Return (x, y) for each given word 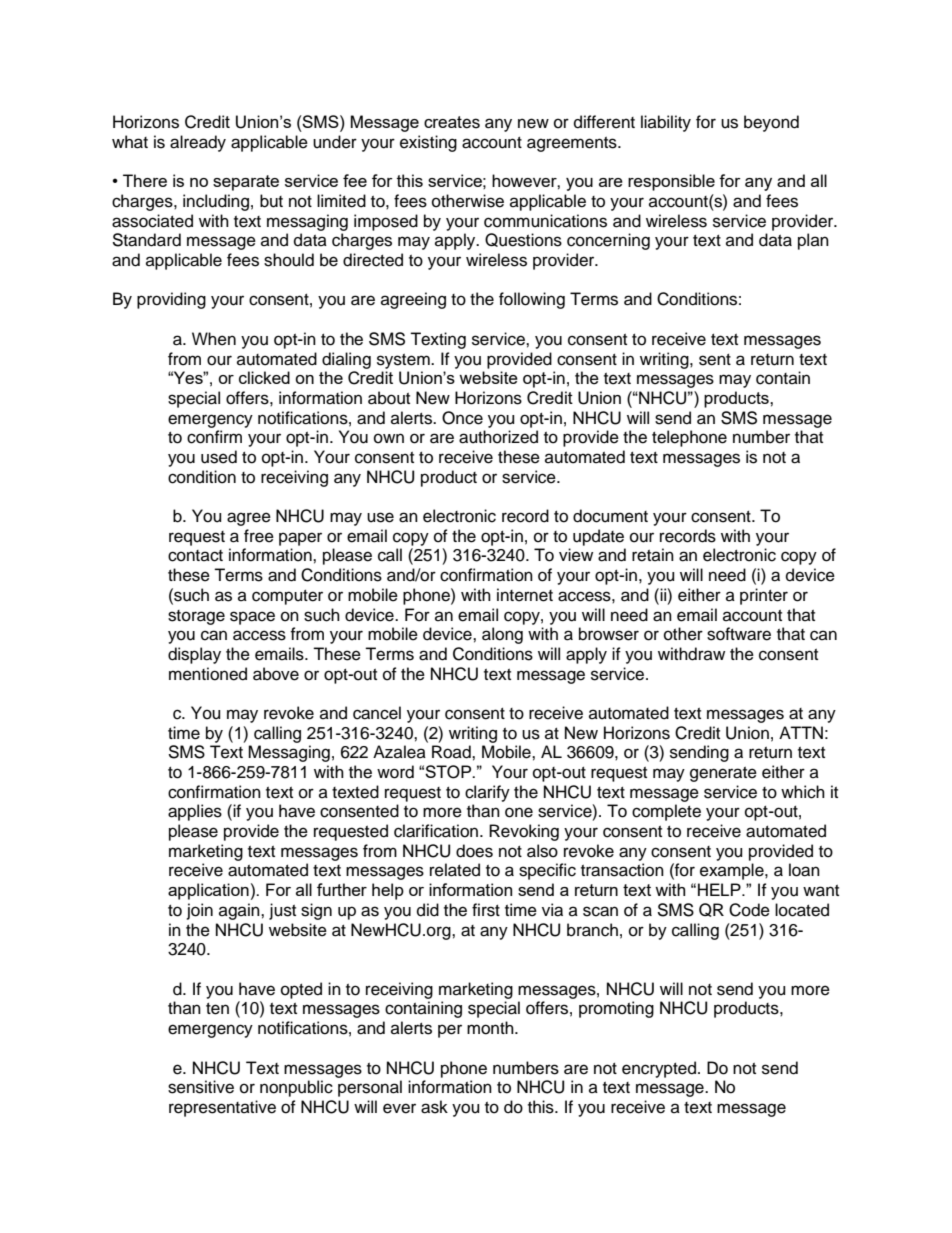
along (502, 635)
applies (195, 812)
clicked (264, 377)
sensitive (201, 1087)
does (474, 851)
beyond (771, 123)
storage (196, 617)
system (404, 361)
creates (452, 122)
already (198, 143)
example (733, 871)
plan (813, 241)
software (739, 634)
